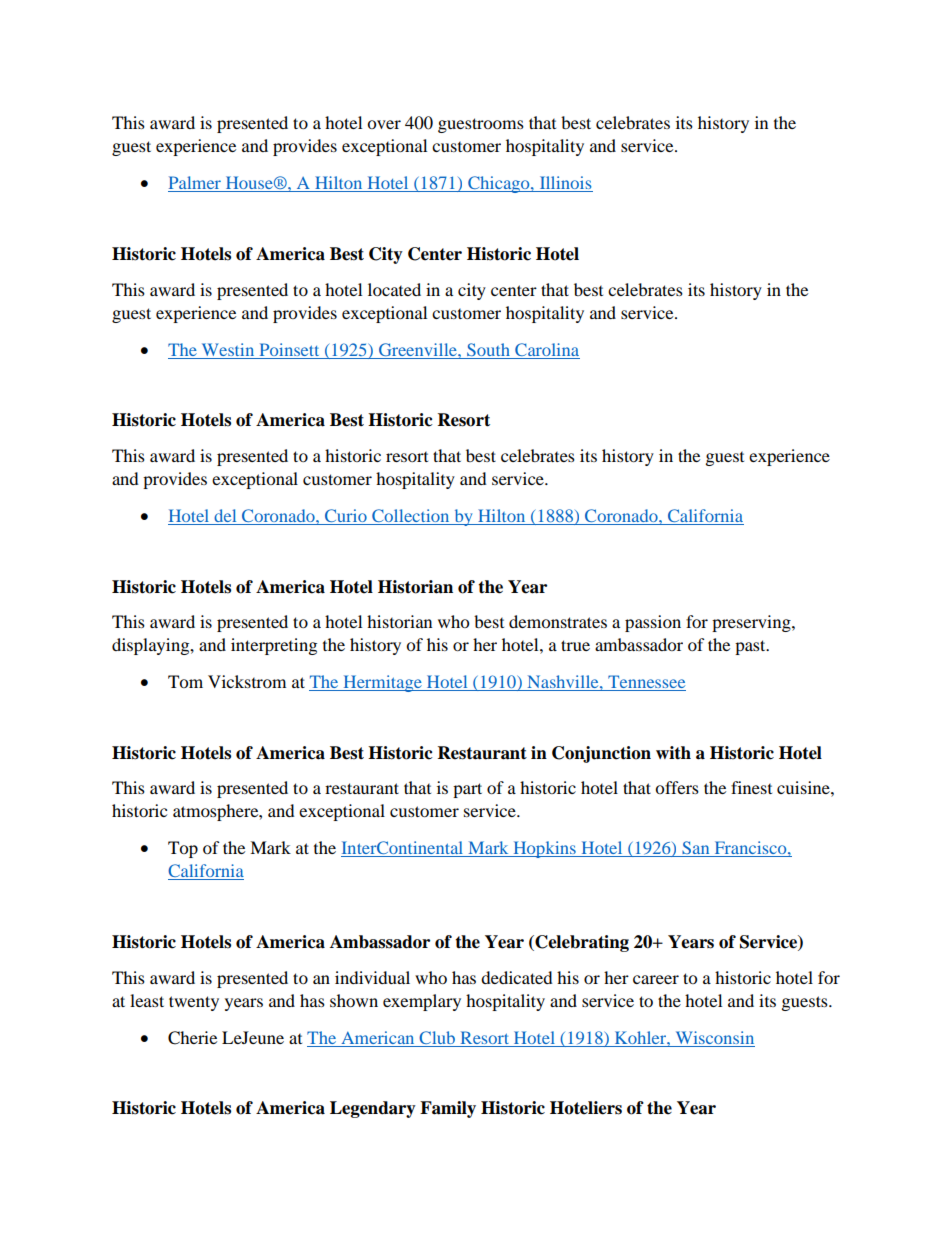 The height and width of the page is (1233, 952). What do you see at coordinates (411, 517) in the page?
I see `Collection` at bounding box center [411, 517].
